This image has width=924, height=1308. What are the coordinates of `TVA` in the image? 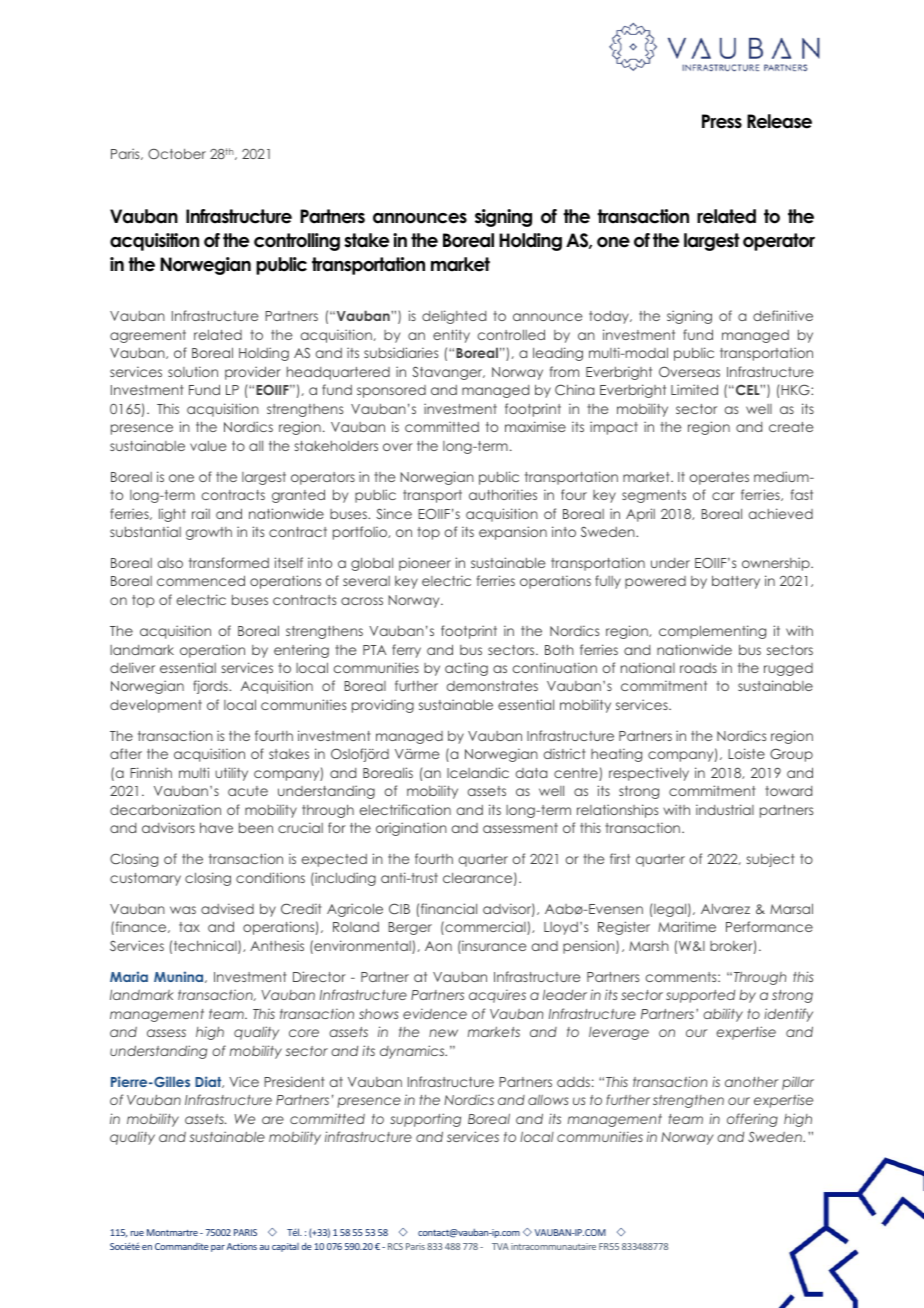 It's located at (500, 1246).
